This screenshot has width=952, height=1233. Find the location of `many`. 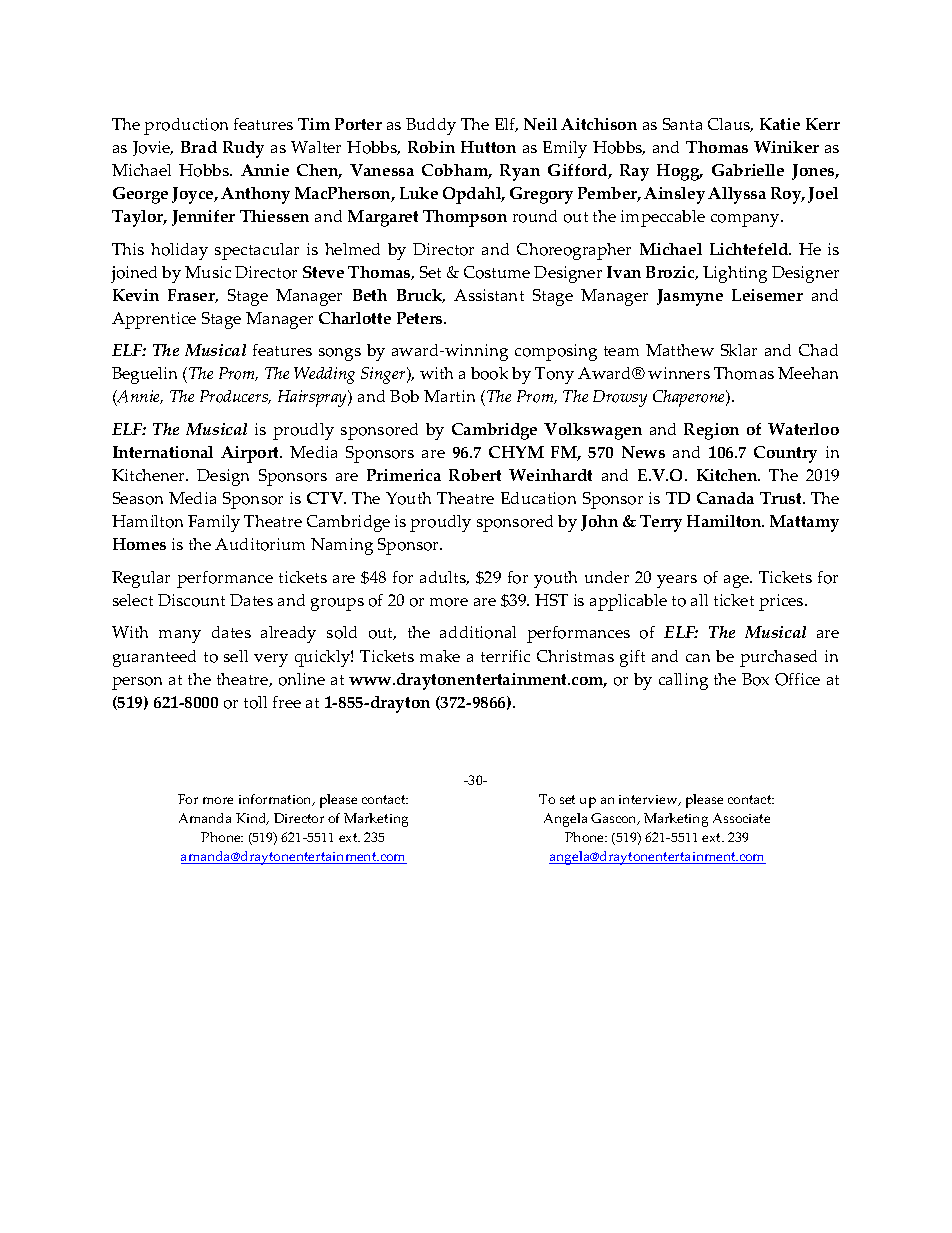

many is located at coordinates (180, 636).
